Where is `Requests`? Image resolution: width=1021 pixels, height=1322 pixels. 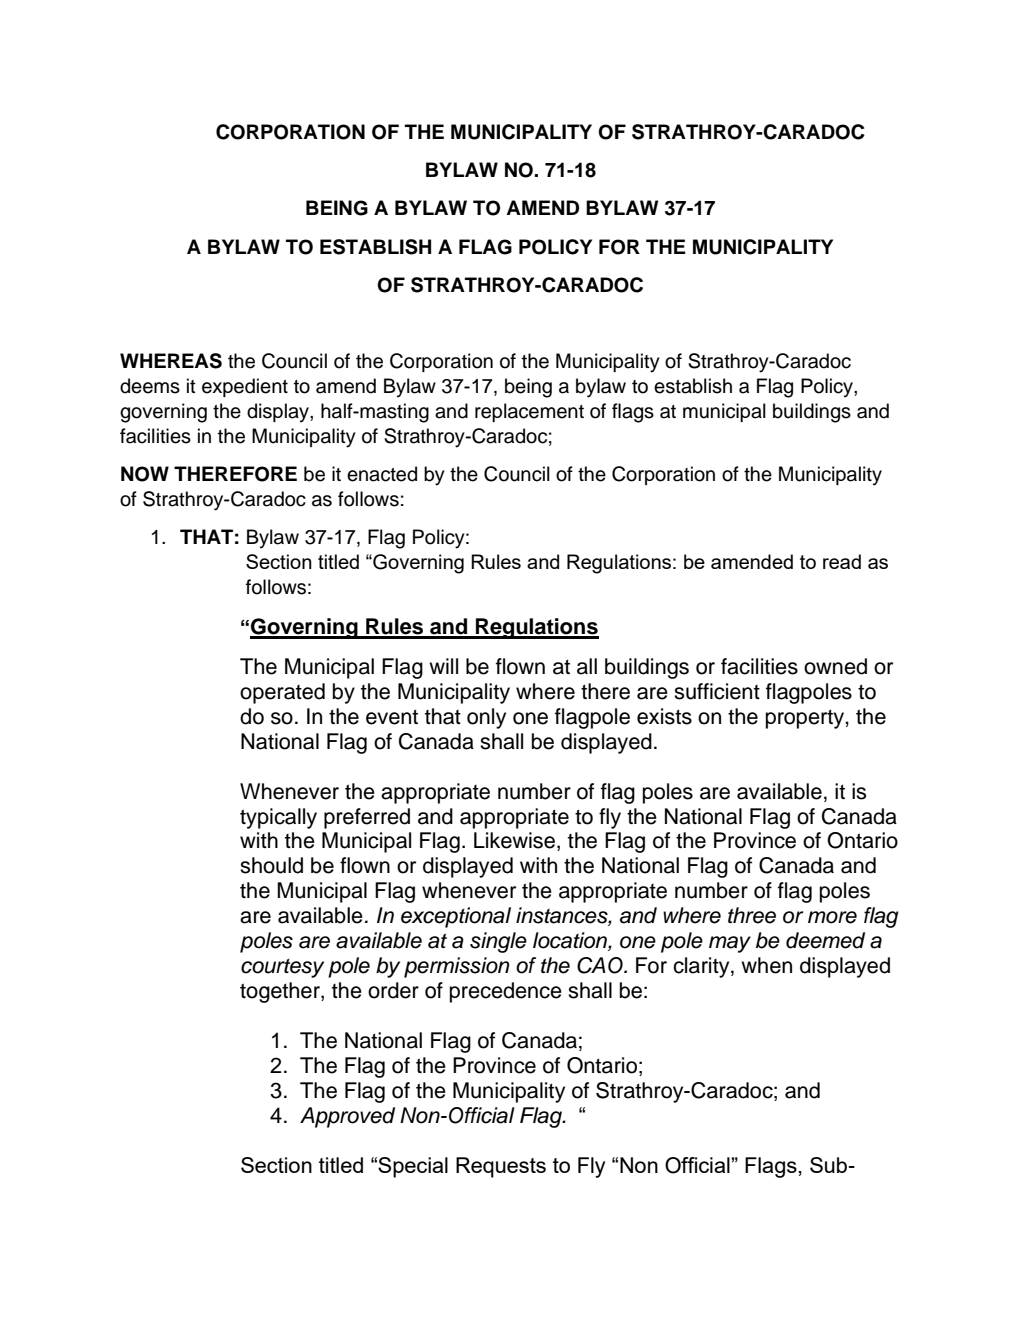
Requests is located at coordinates (501, 1167).
